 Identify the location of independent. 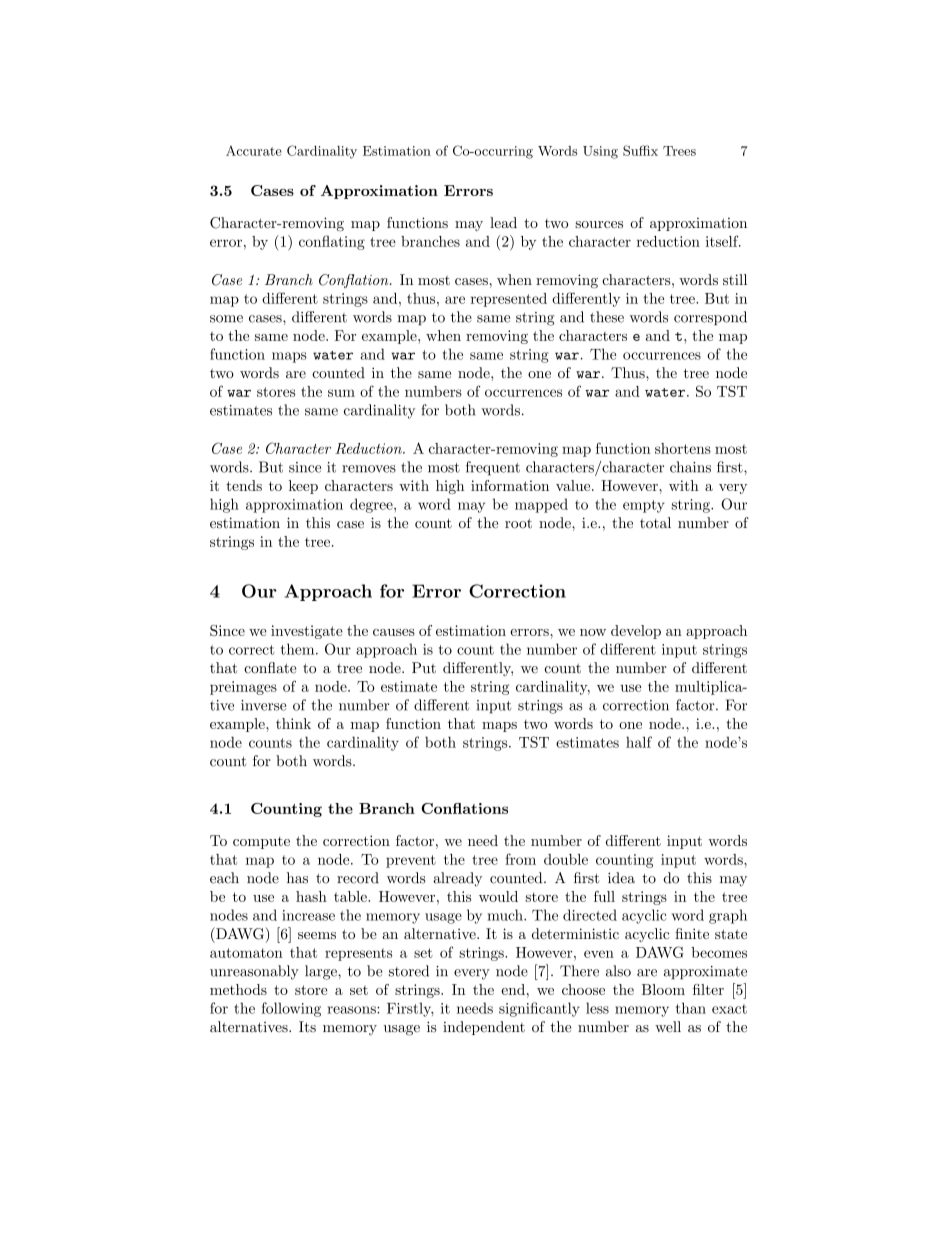
(484, 1028).
